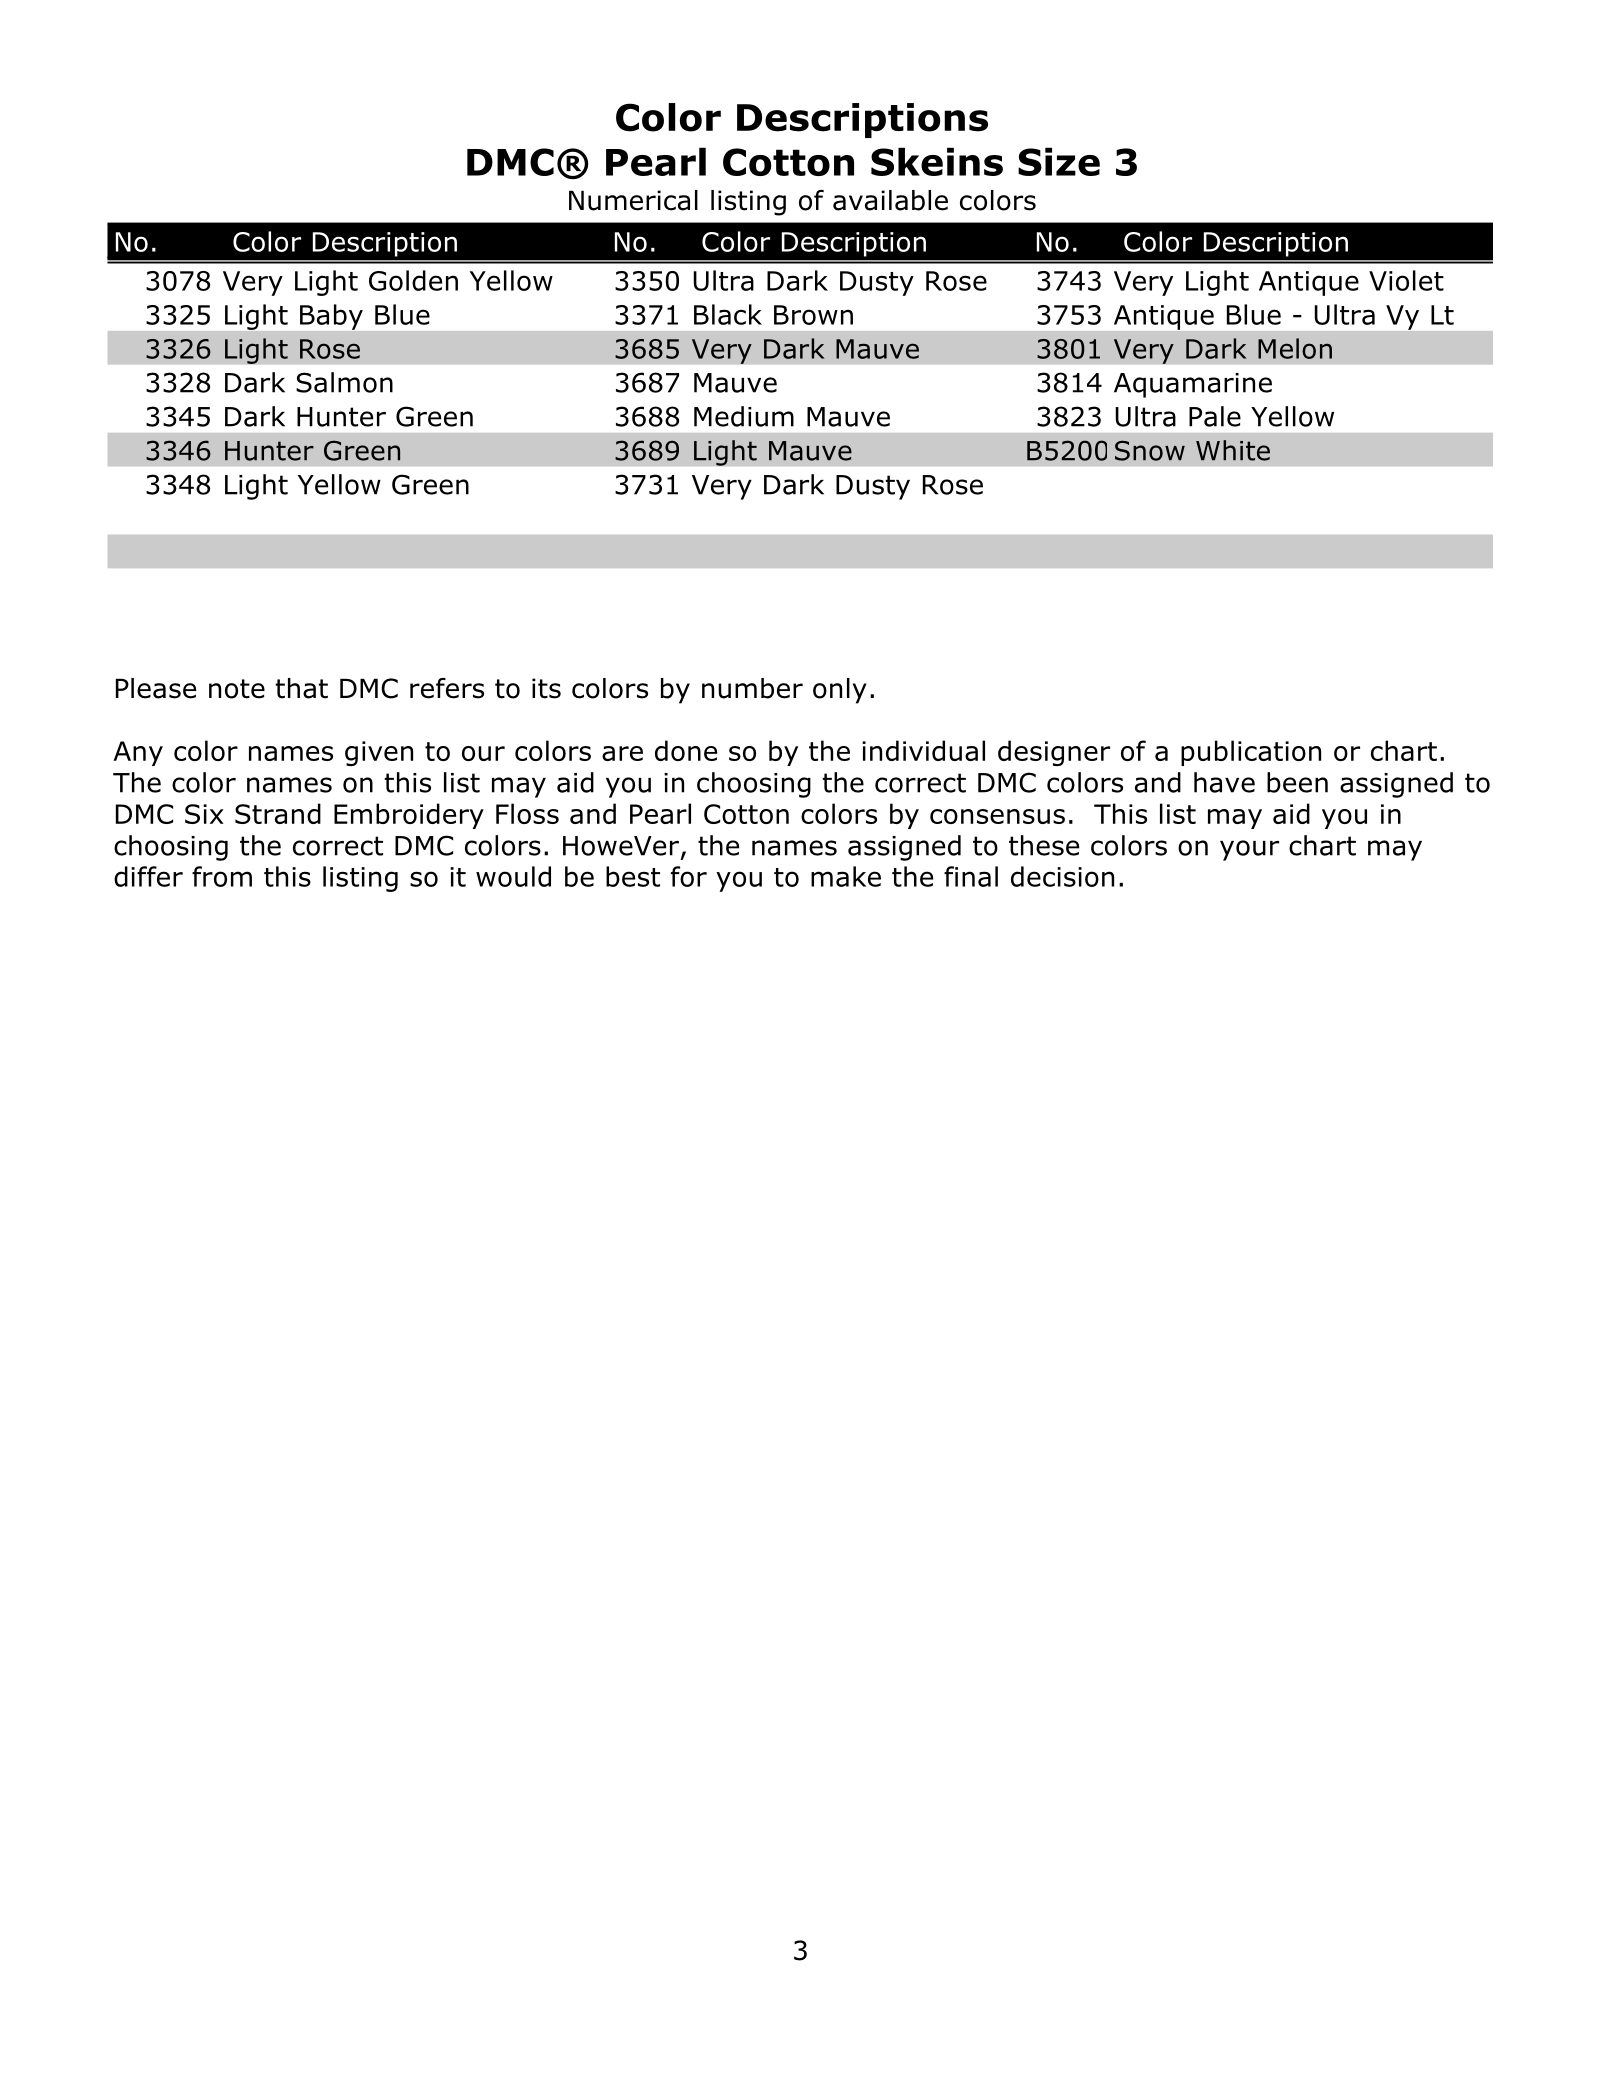 Image resolution: width=1603 pixels, height=2075 pixels. Describe the element at coordinates (1251, 753) in the screenshot. I see `publication` at that location.
